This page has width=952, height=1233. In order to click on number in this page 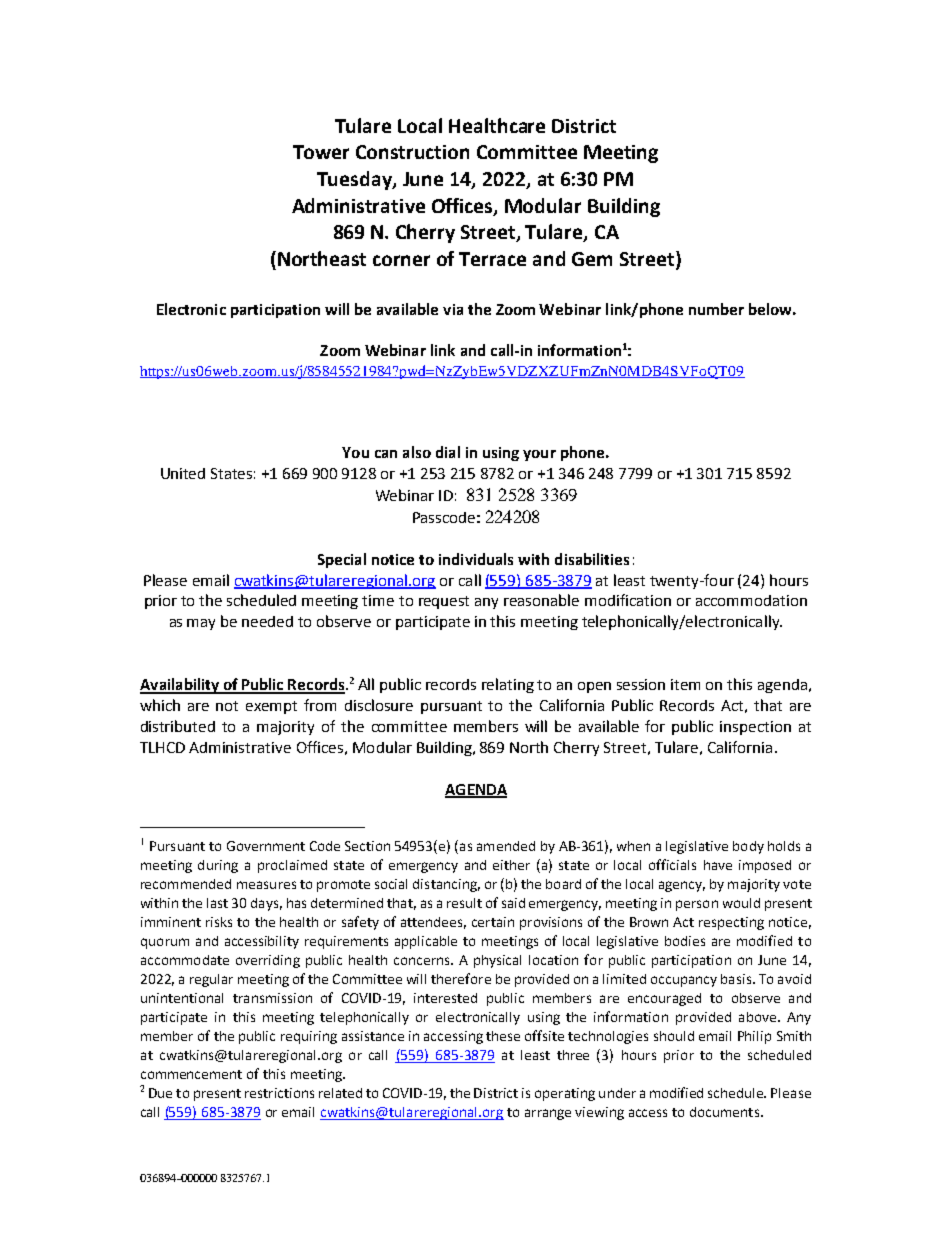, I will do `click(716, 309)`.
